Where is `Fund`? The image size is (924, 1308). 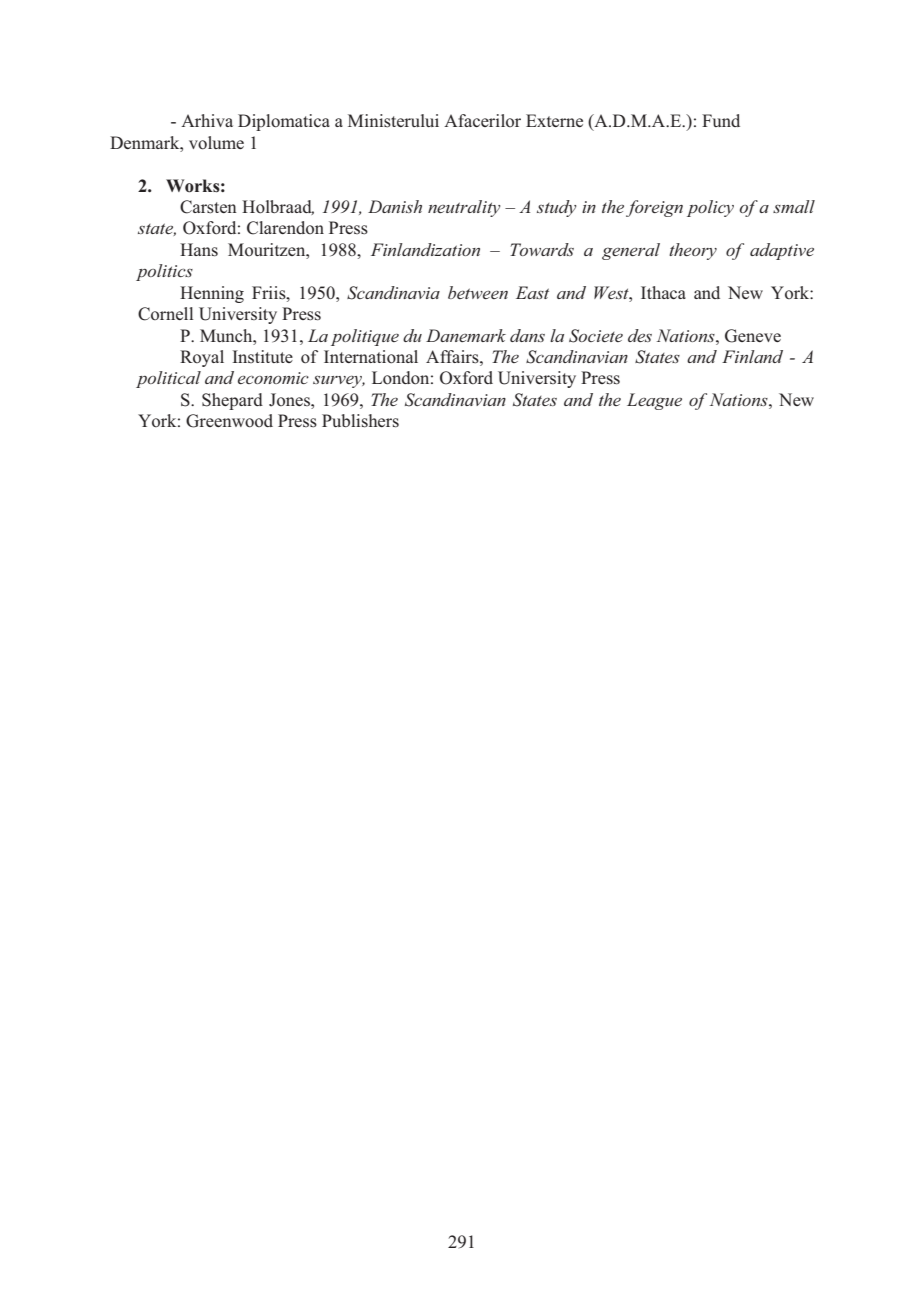 Fund is located at coordinates (721, 120).
